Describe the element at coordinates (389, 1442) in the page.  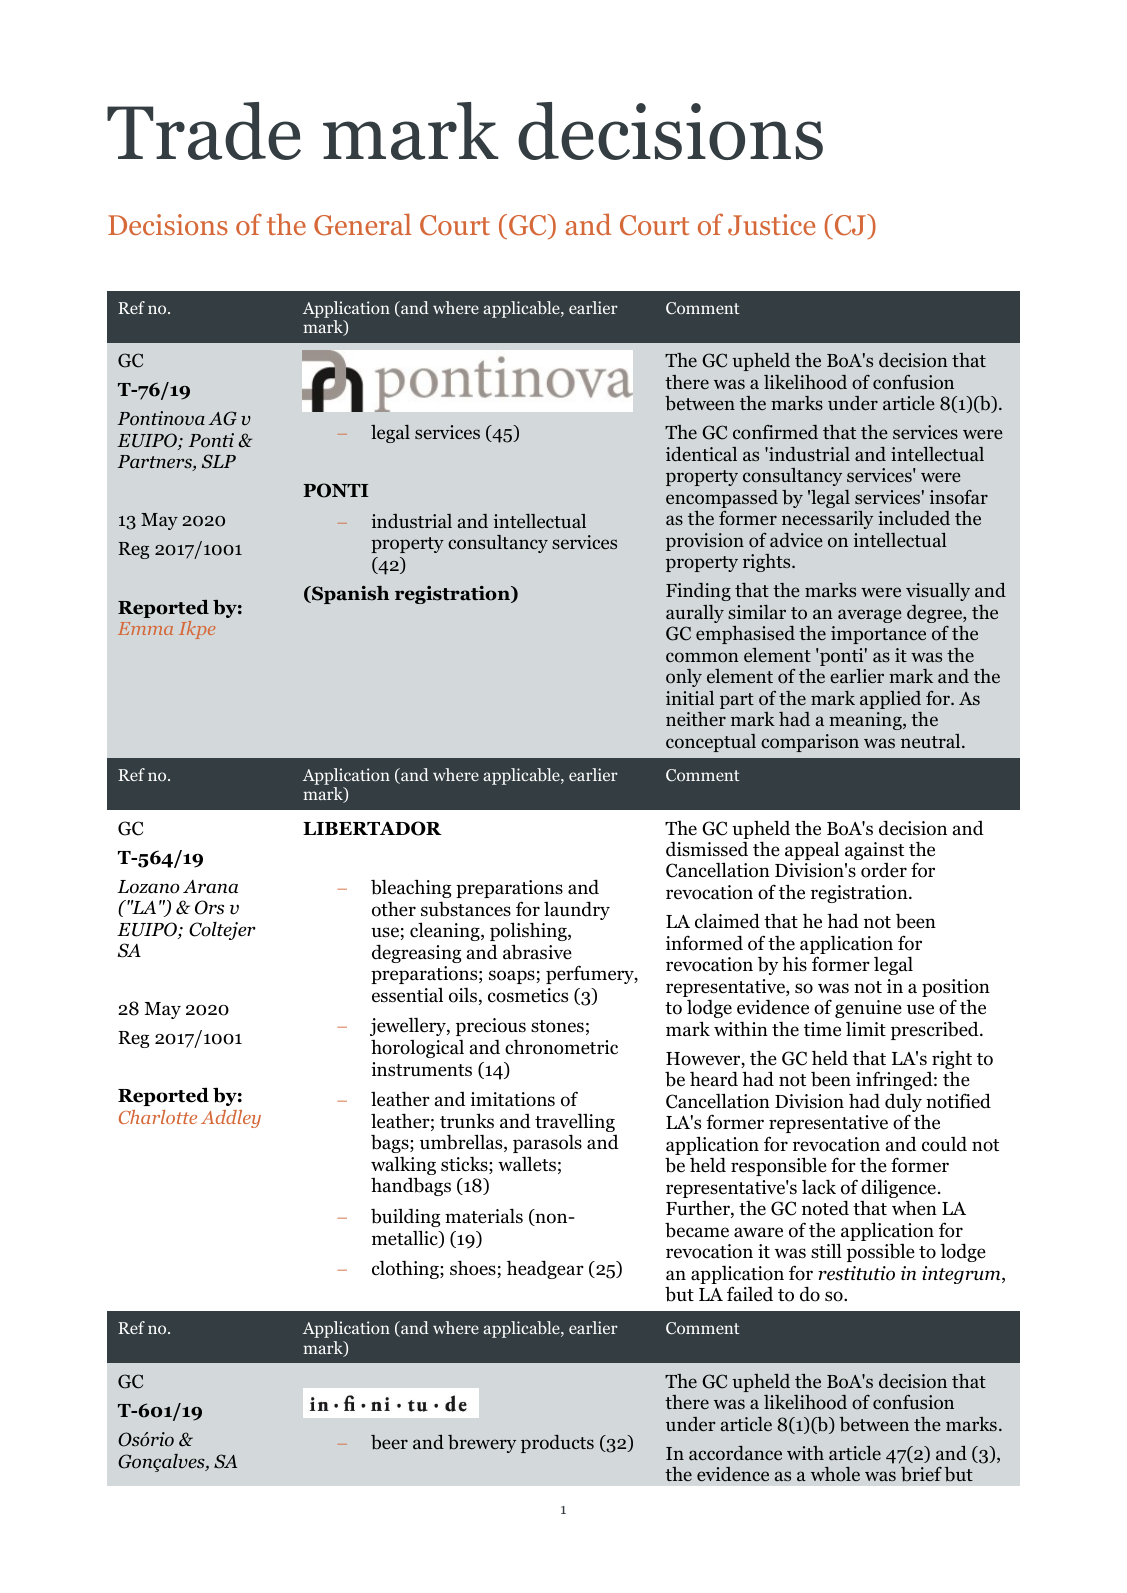
I see `beer` at that location.
